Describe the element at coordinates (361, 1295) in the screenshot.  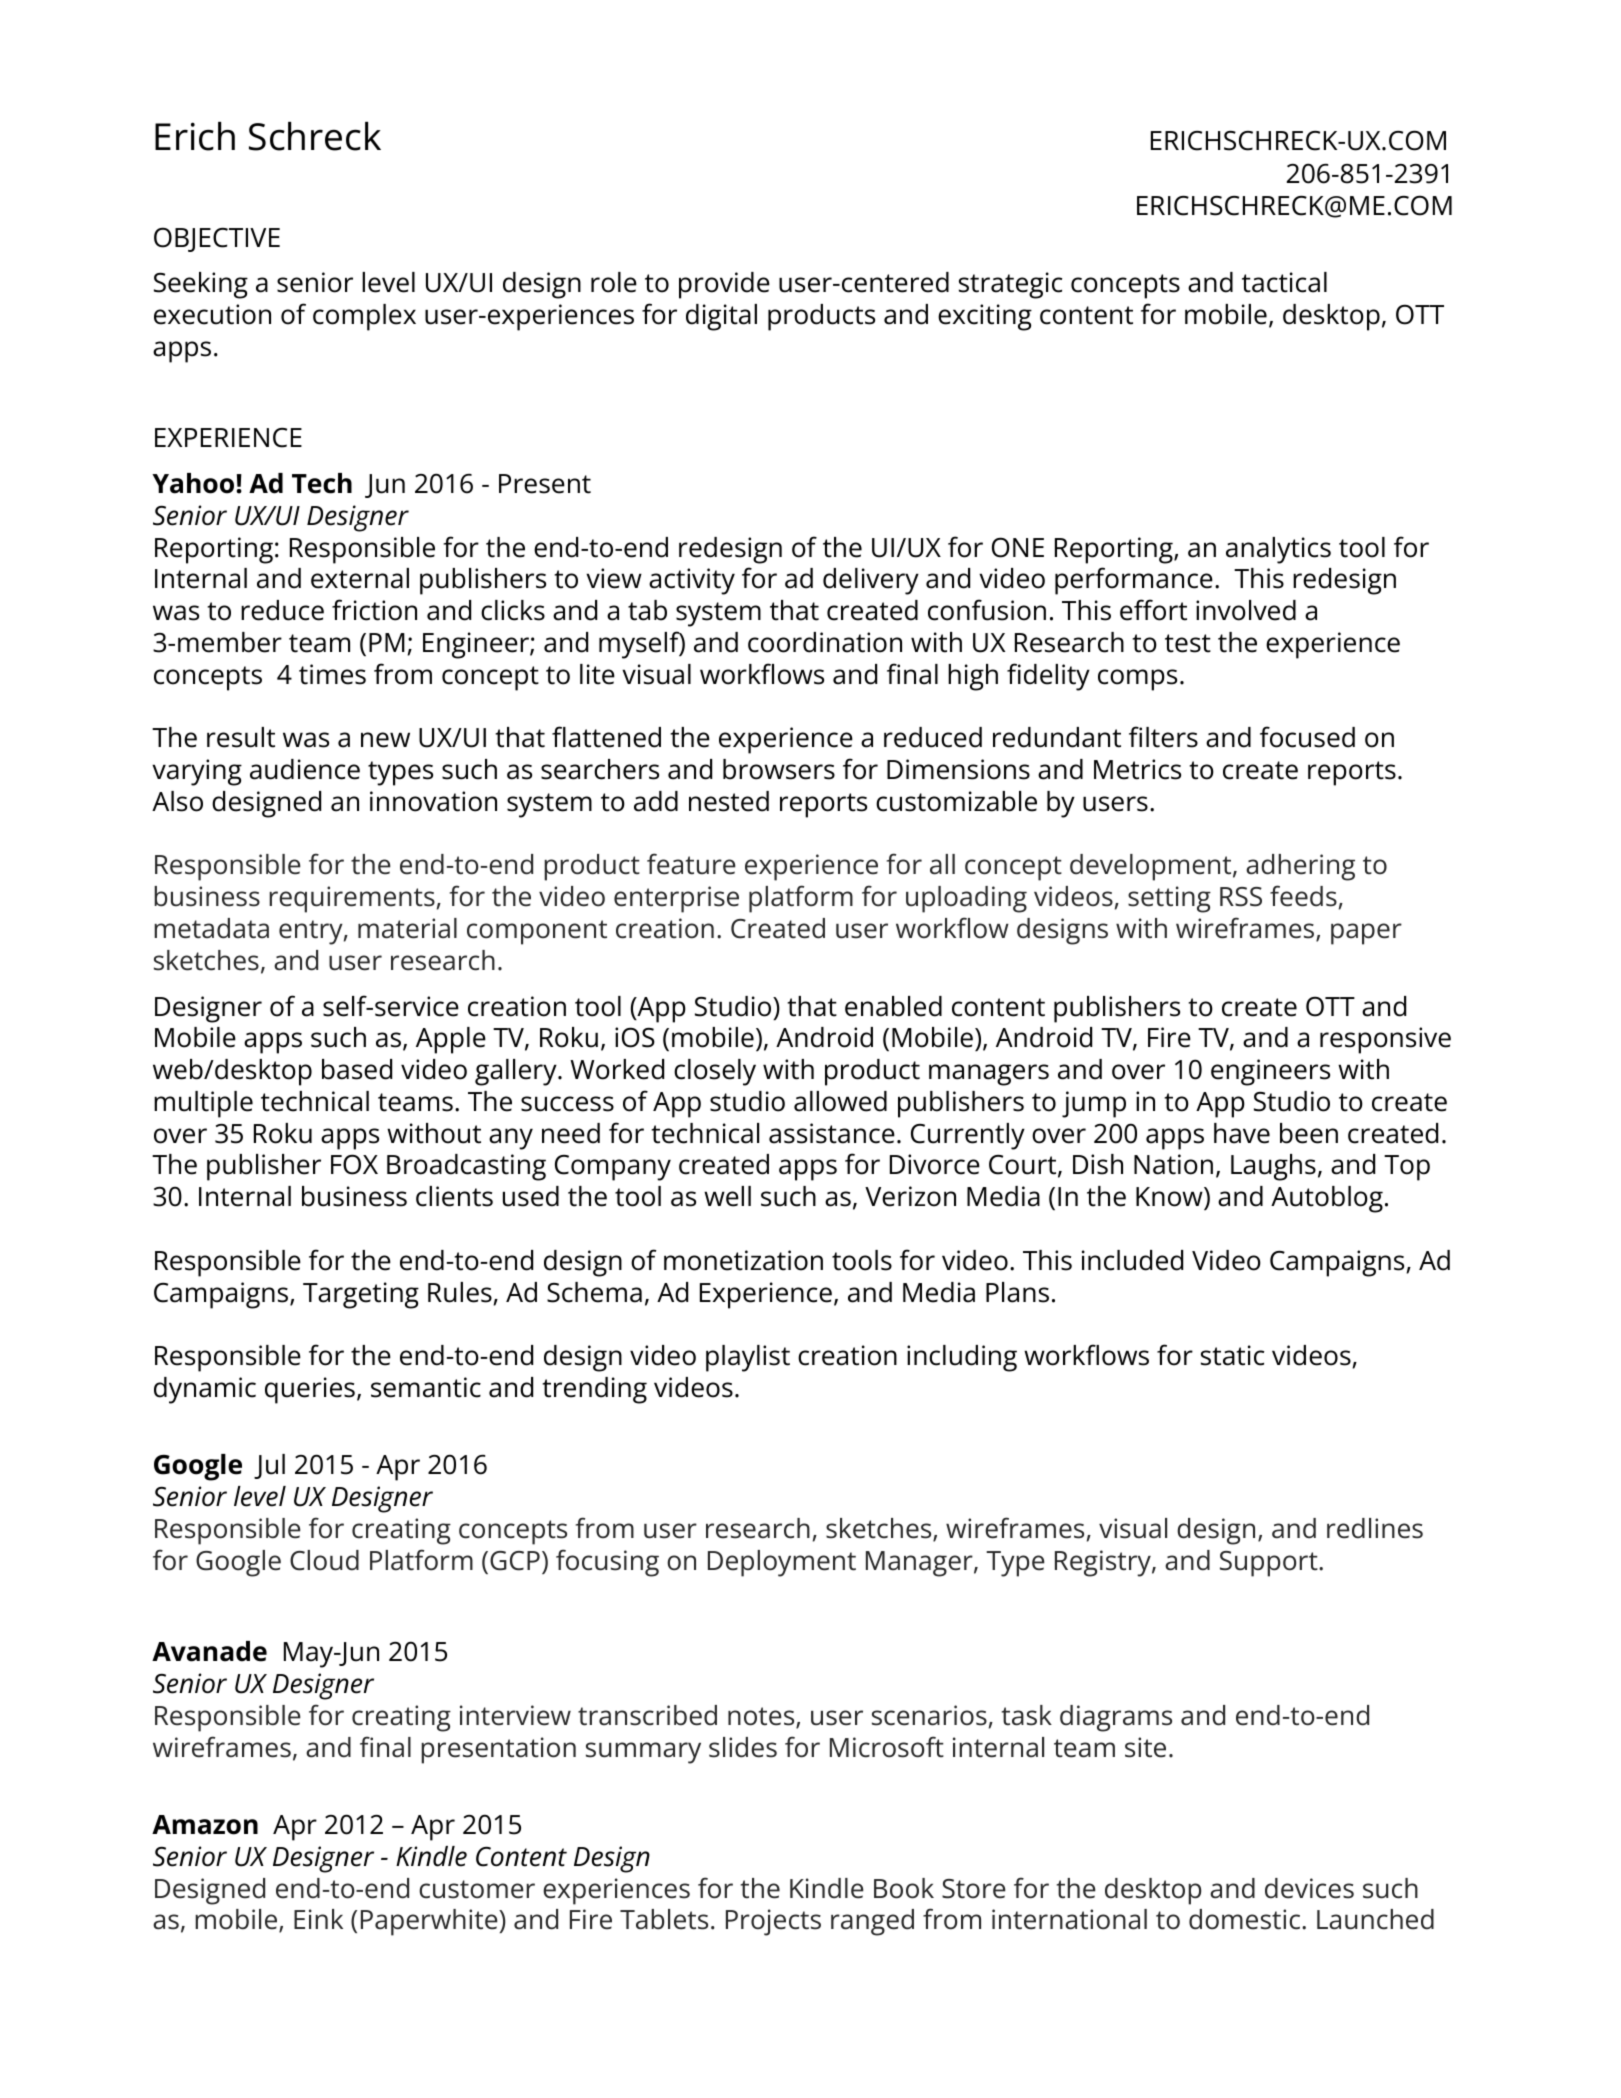
I see `Targeting` at that location.
